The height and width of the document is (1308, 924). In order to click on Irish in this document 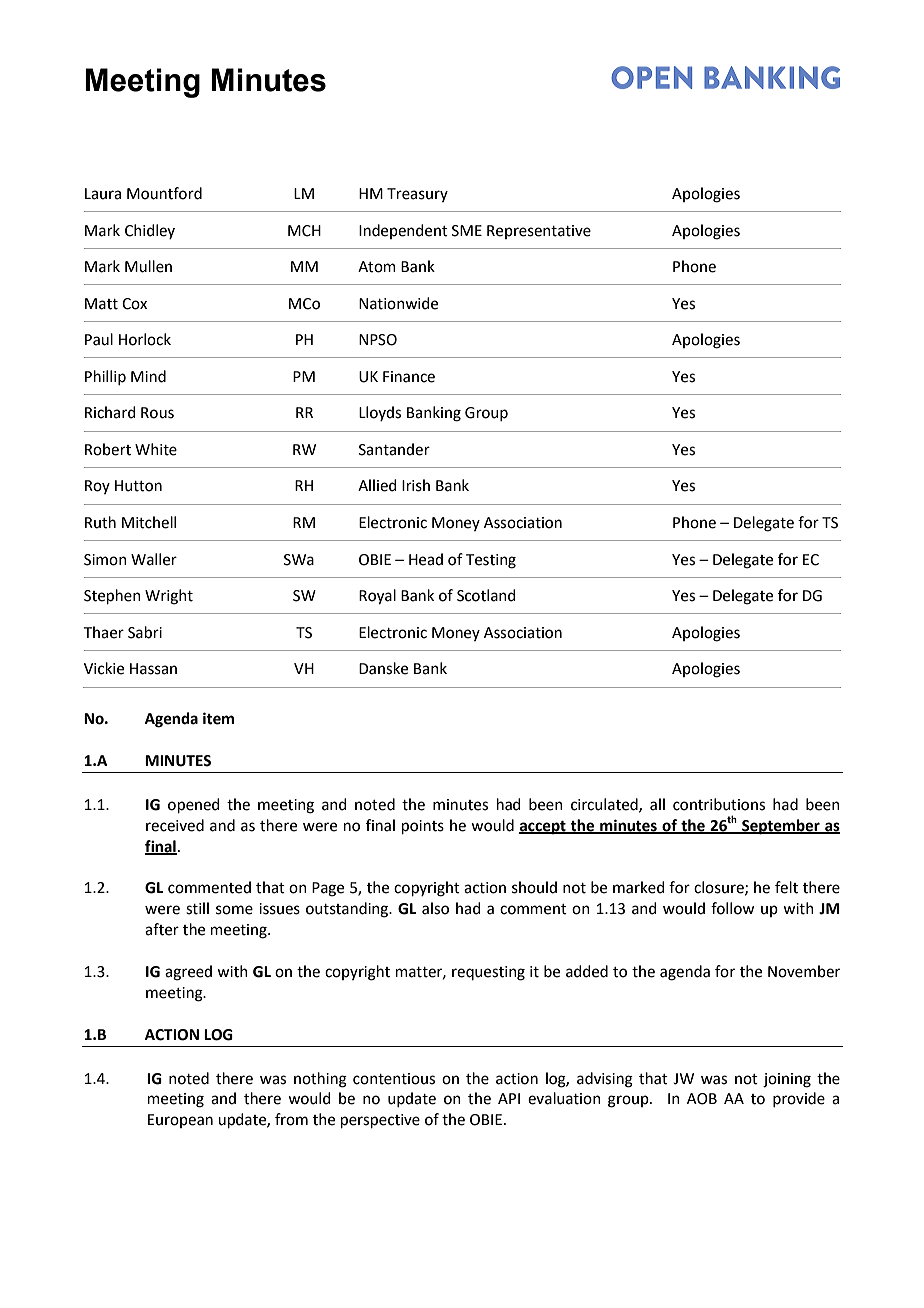, I will do `click(416, 485)`.
